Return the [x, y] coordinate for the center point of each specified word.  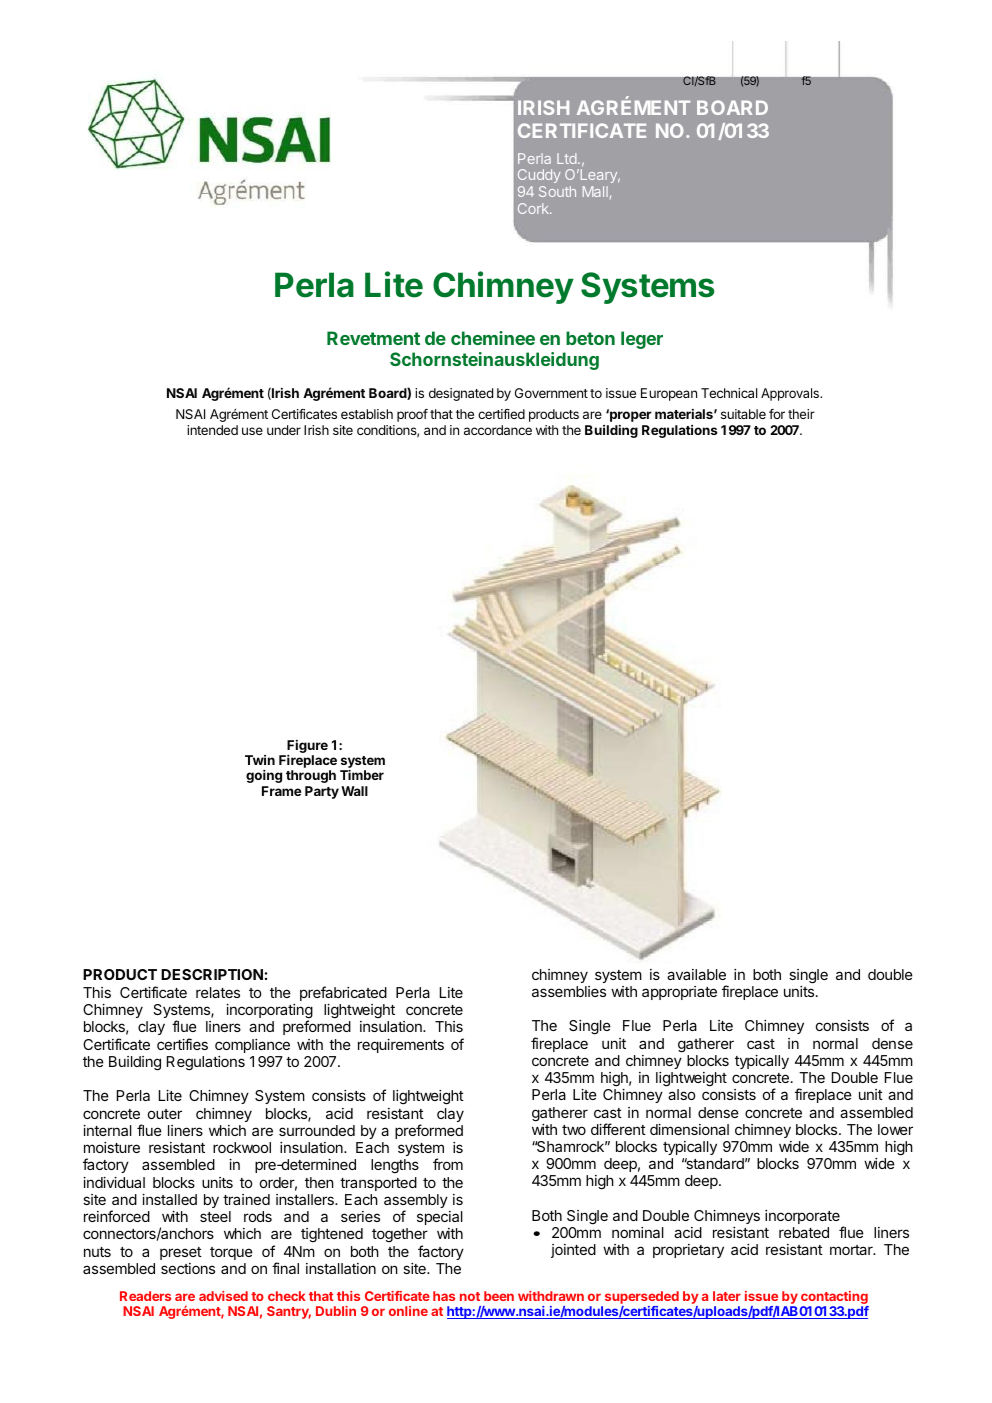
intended [212, 430]
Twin [260, 760]
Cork [534, 208]
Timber [362, 774]
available [696, 974]
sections [188, 1268]
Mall [595, 191]
